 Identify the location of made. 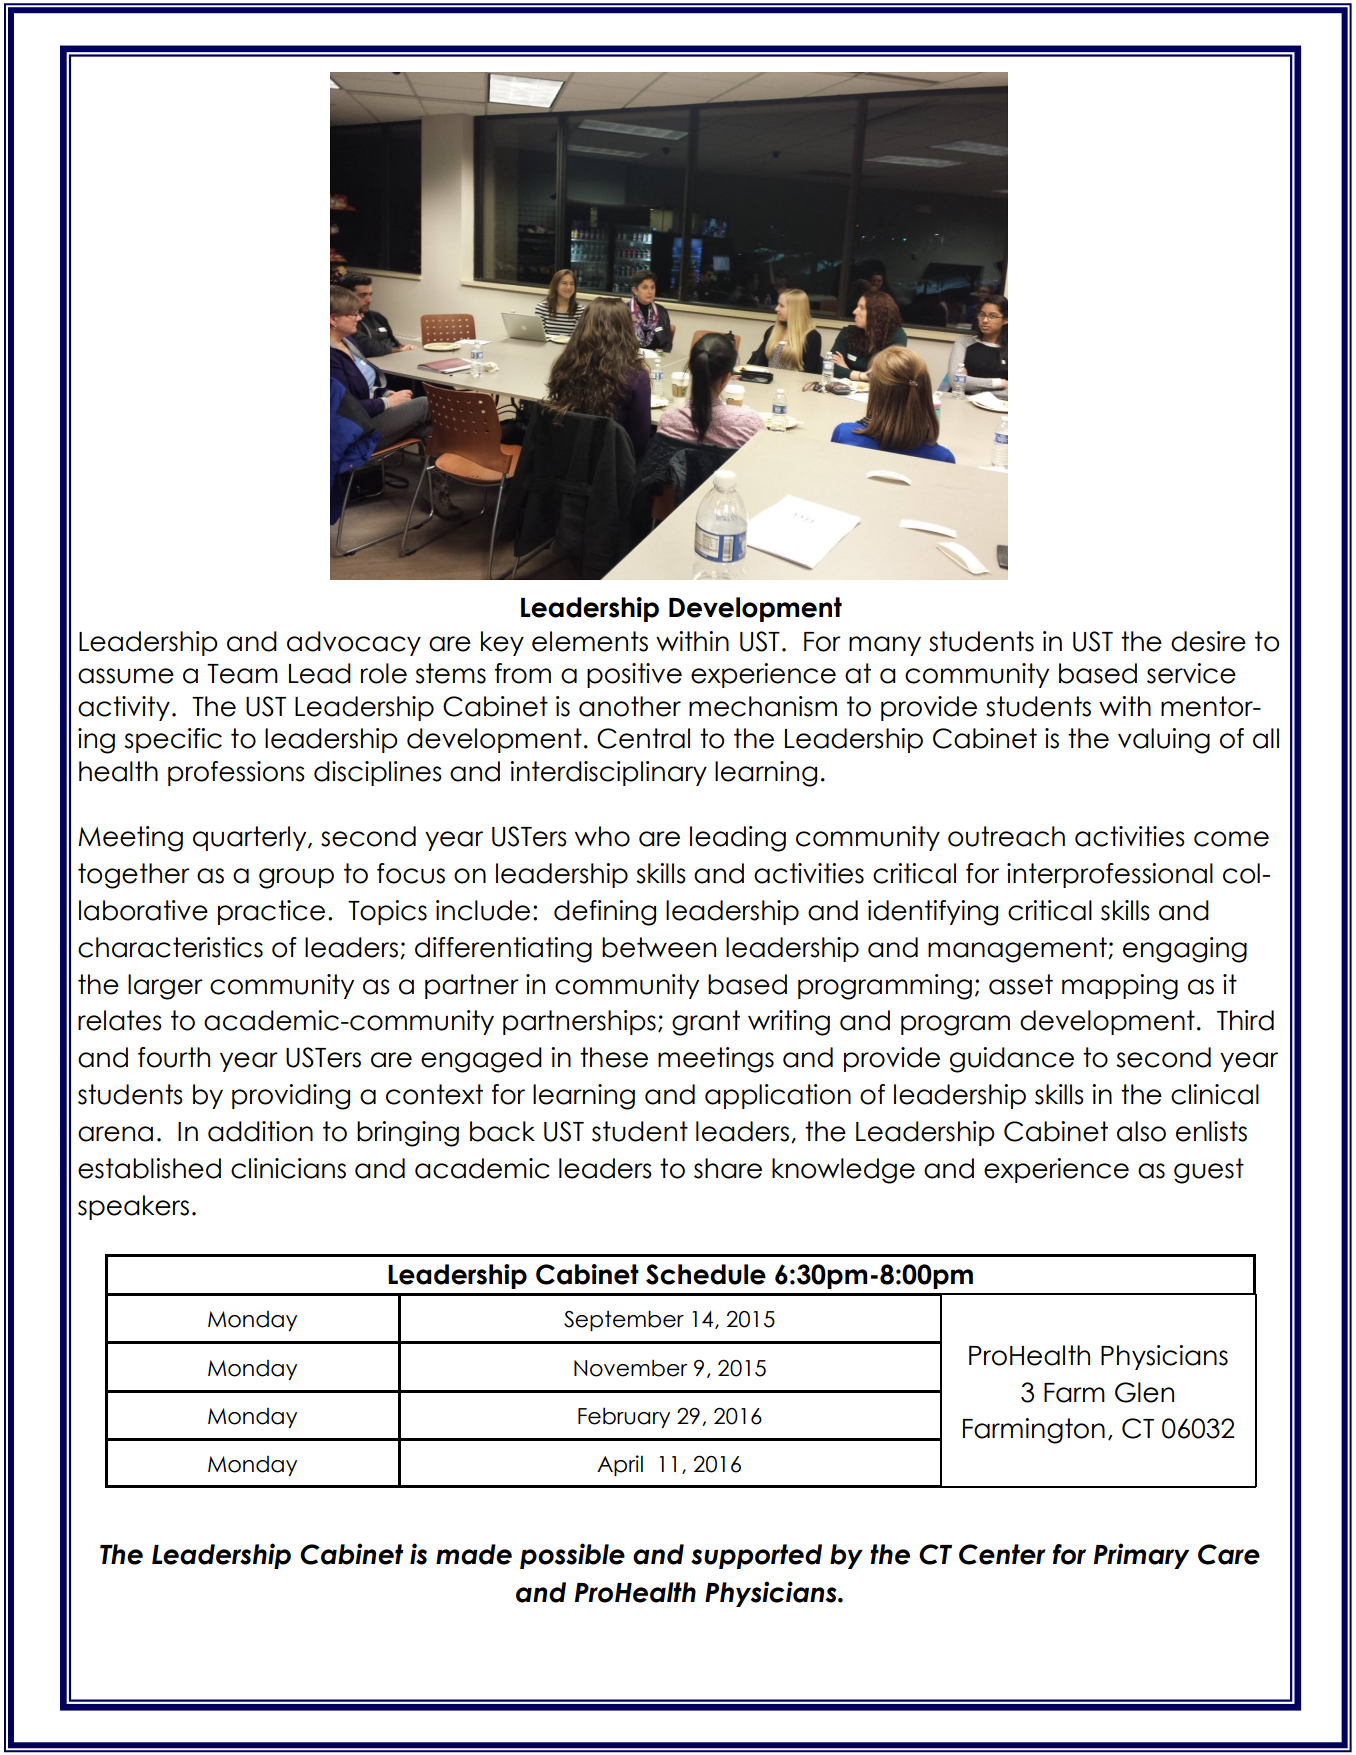
(474, 1554).
